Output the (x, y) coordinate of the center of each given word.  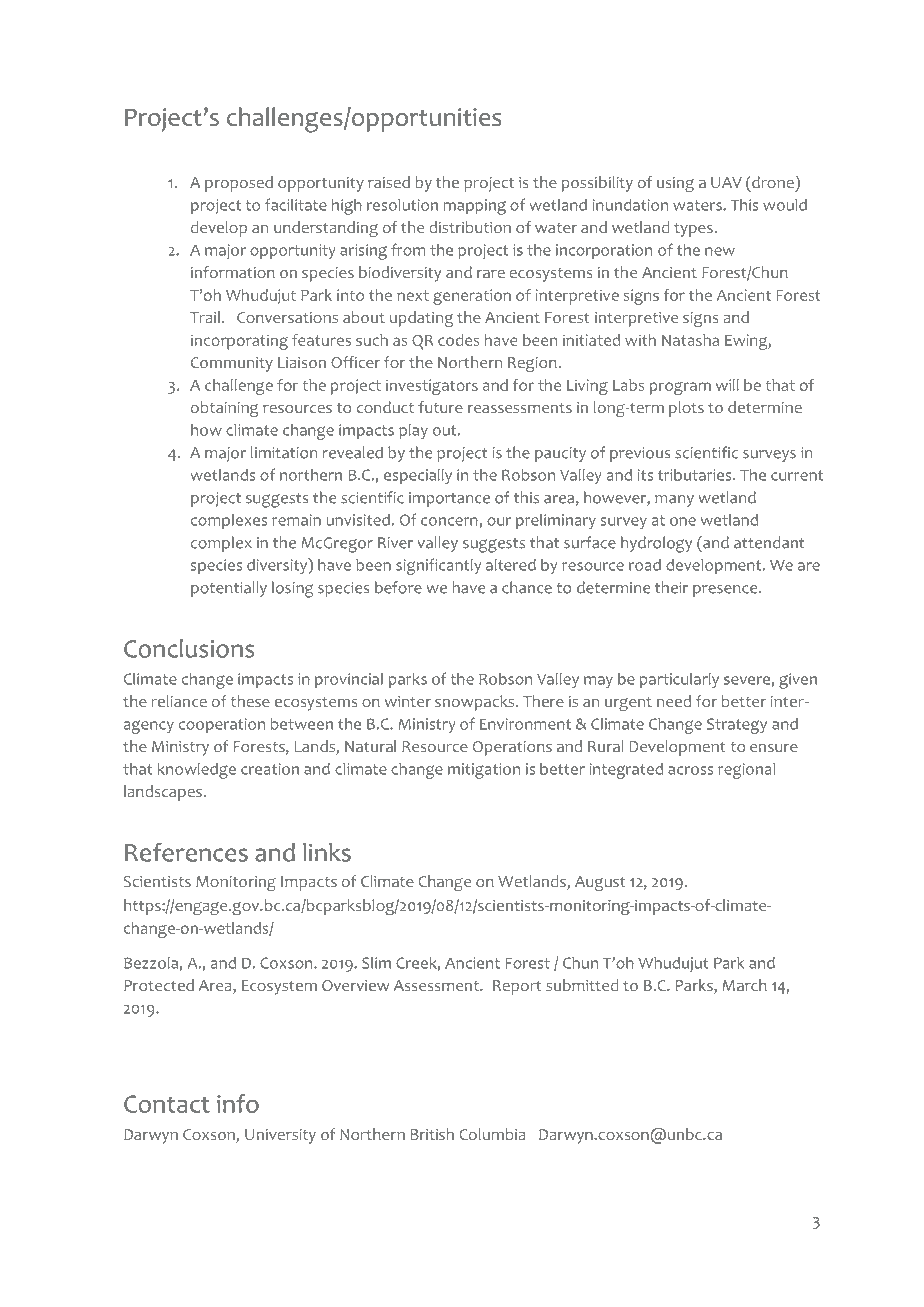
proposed (239, 184)
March (745, 985)
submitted (582, 985)
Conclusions (189, 648)
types (694, 230)
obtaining (225, 409)
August (600, 883)
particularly (679, 681)
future (440, 407)
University (280, 1136)
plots (686, 409)
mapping (475, 207)
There (543, 701)
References (186, 852)
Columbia (492, 1134)
